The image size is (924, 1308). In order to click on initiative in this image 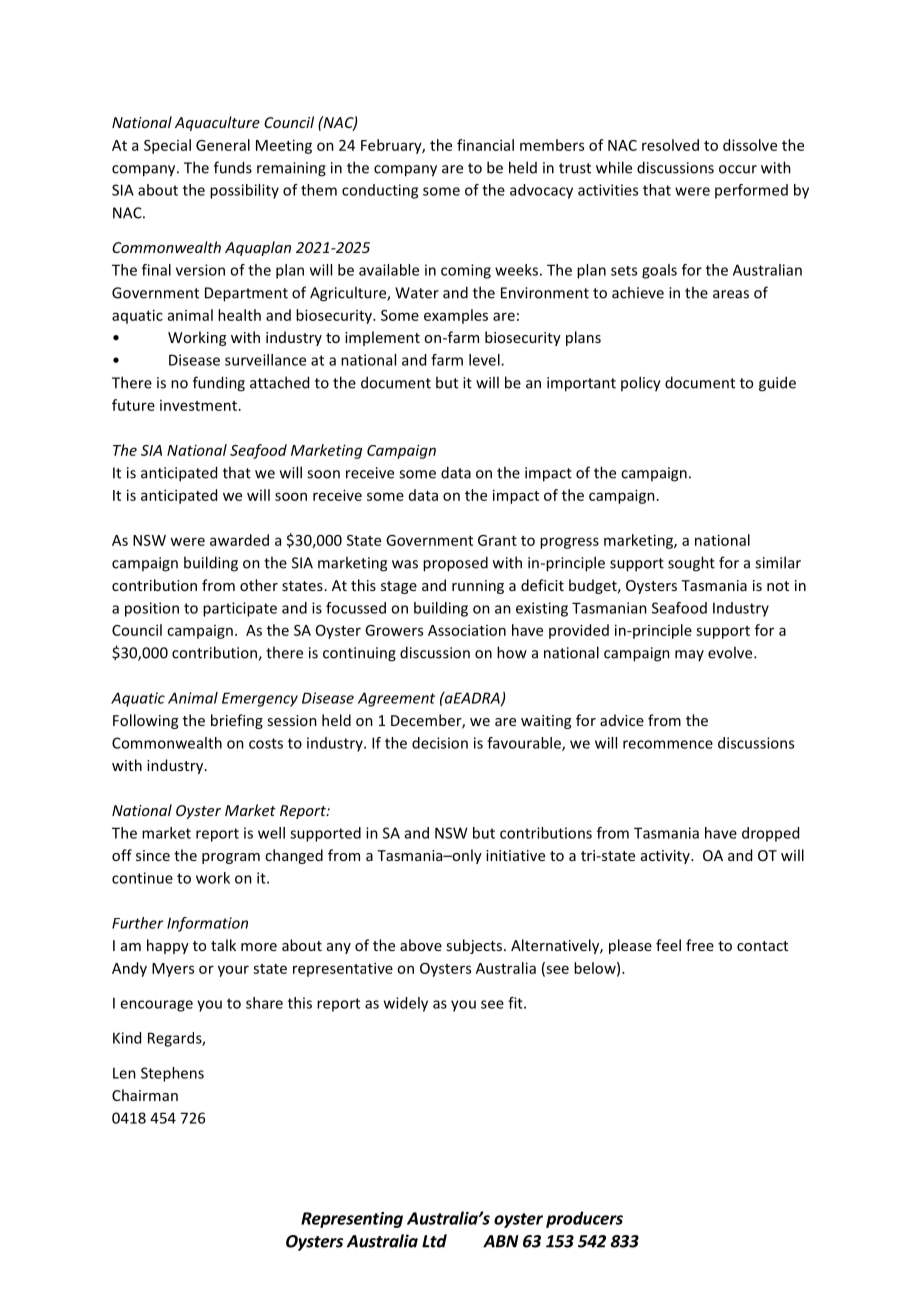, I will do `click(515, 855)`.
